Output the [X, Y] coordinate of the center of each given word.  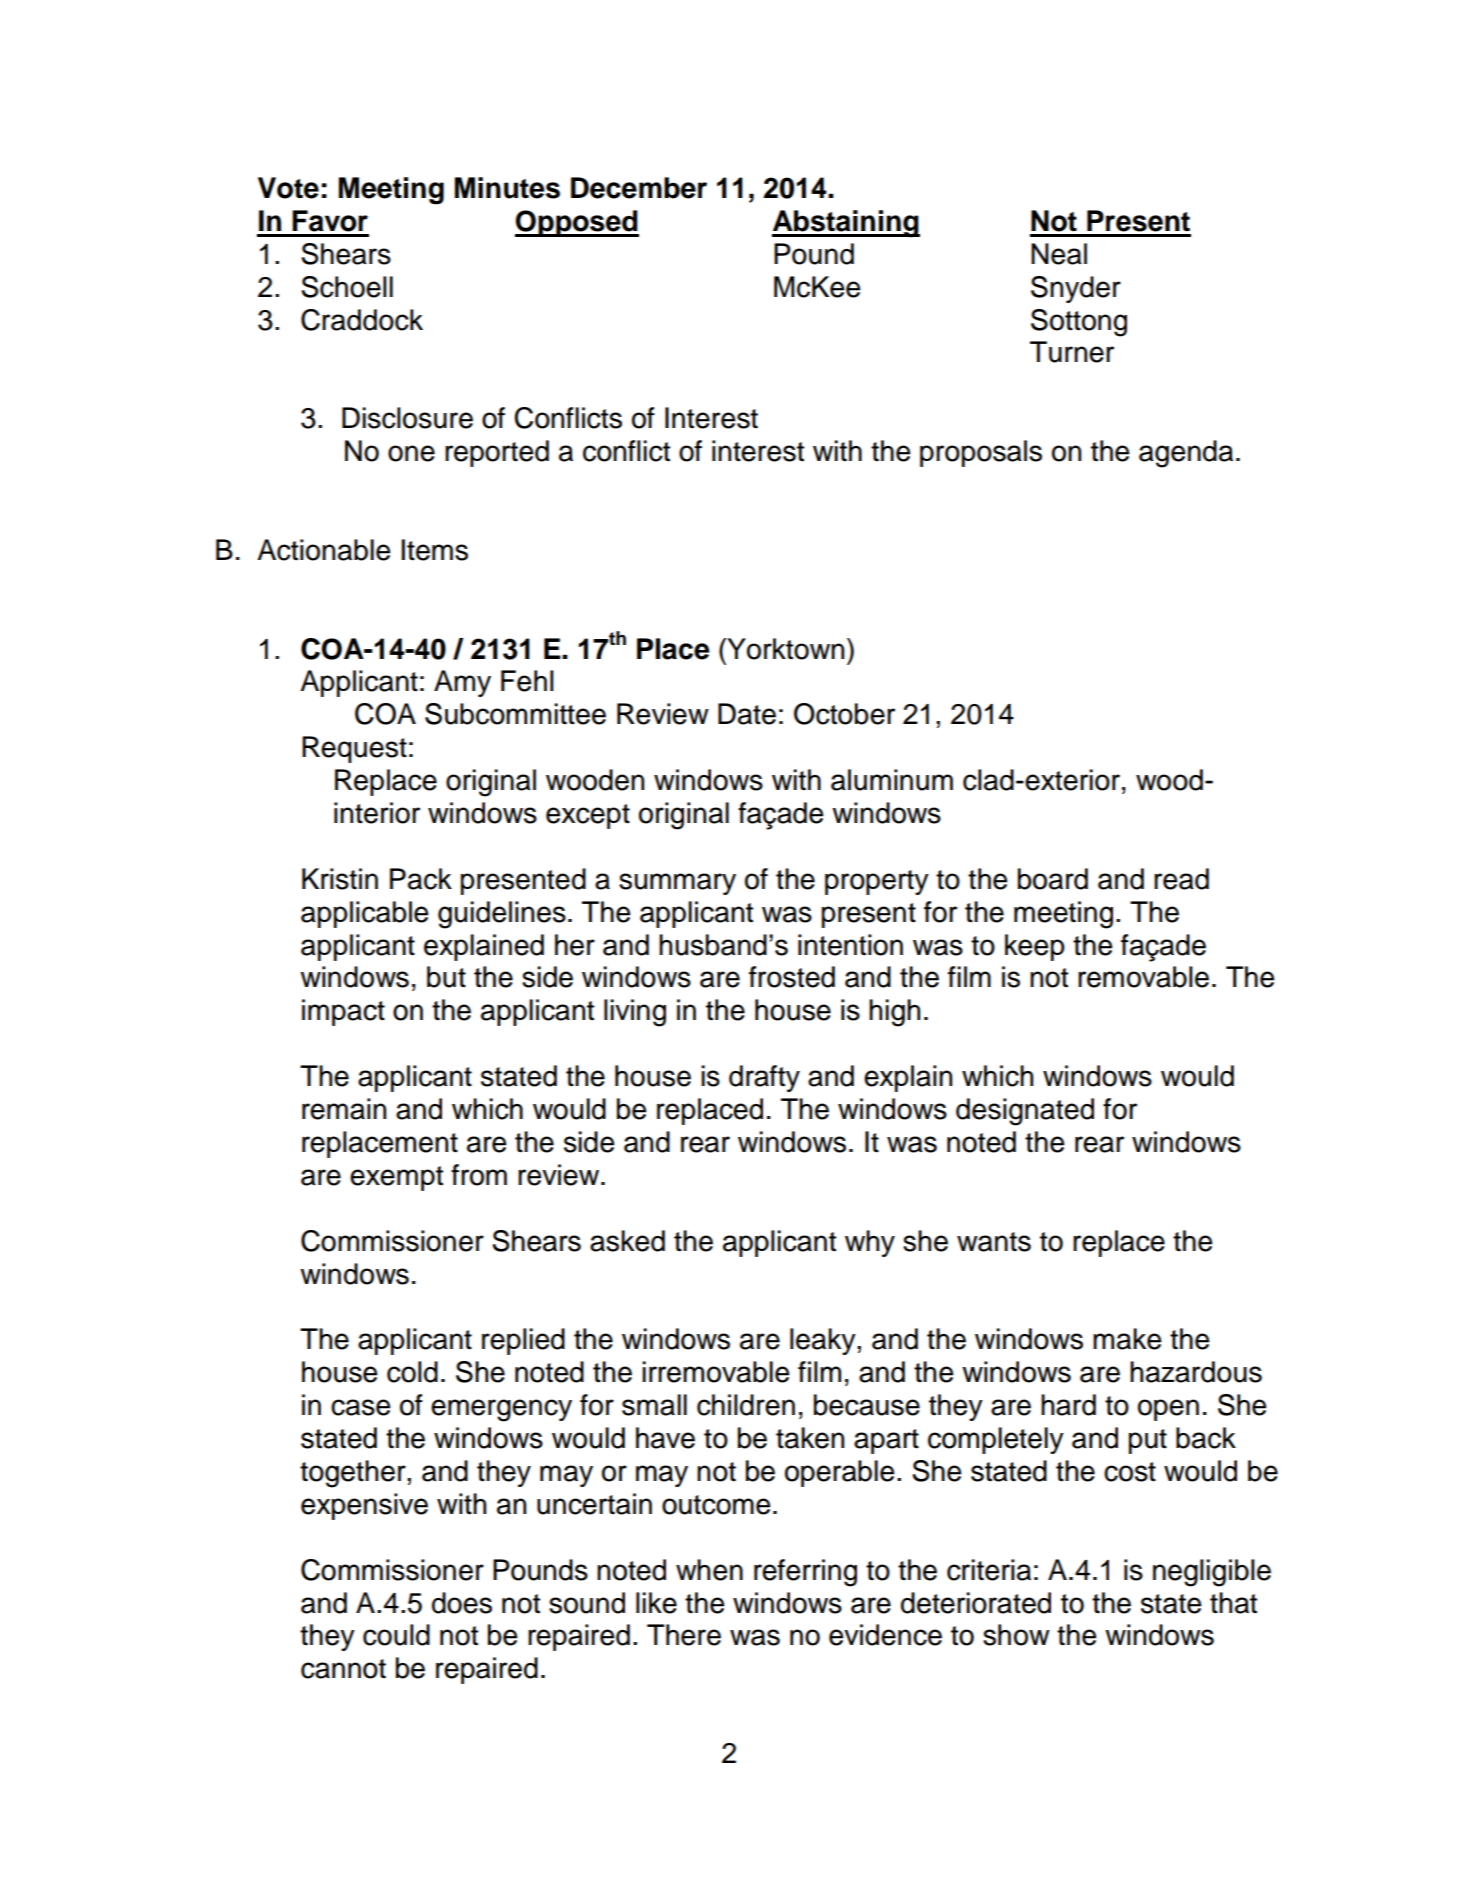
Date [747, 714]
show [1016, 1635]
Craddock [362, 320]
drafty [764, 1078]
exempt [396, 1178]
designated [1025, 1112]
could [396, 1635]
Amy [462, 683]
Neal [1059, 254]
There [684, 1635]
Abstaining [846, 224]
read [1181, 879]
